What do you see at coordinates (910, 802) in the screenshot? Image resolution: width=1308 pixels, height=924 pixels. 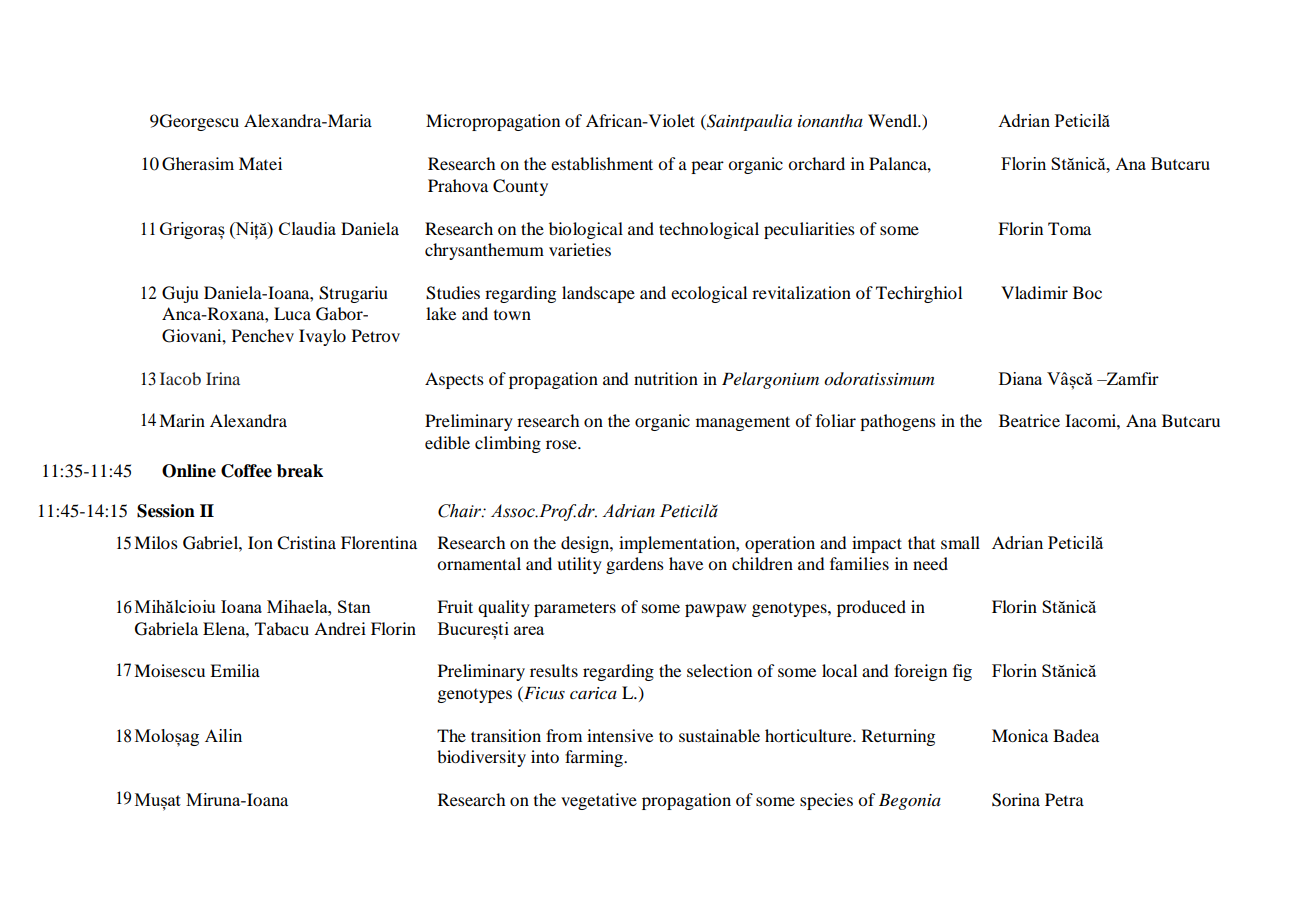 I see `Begonia` at bounding box center [910, 802].
